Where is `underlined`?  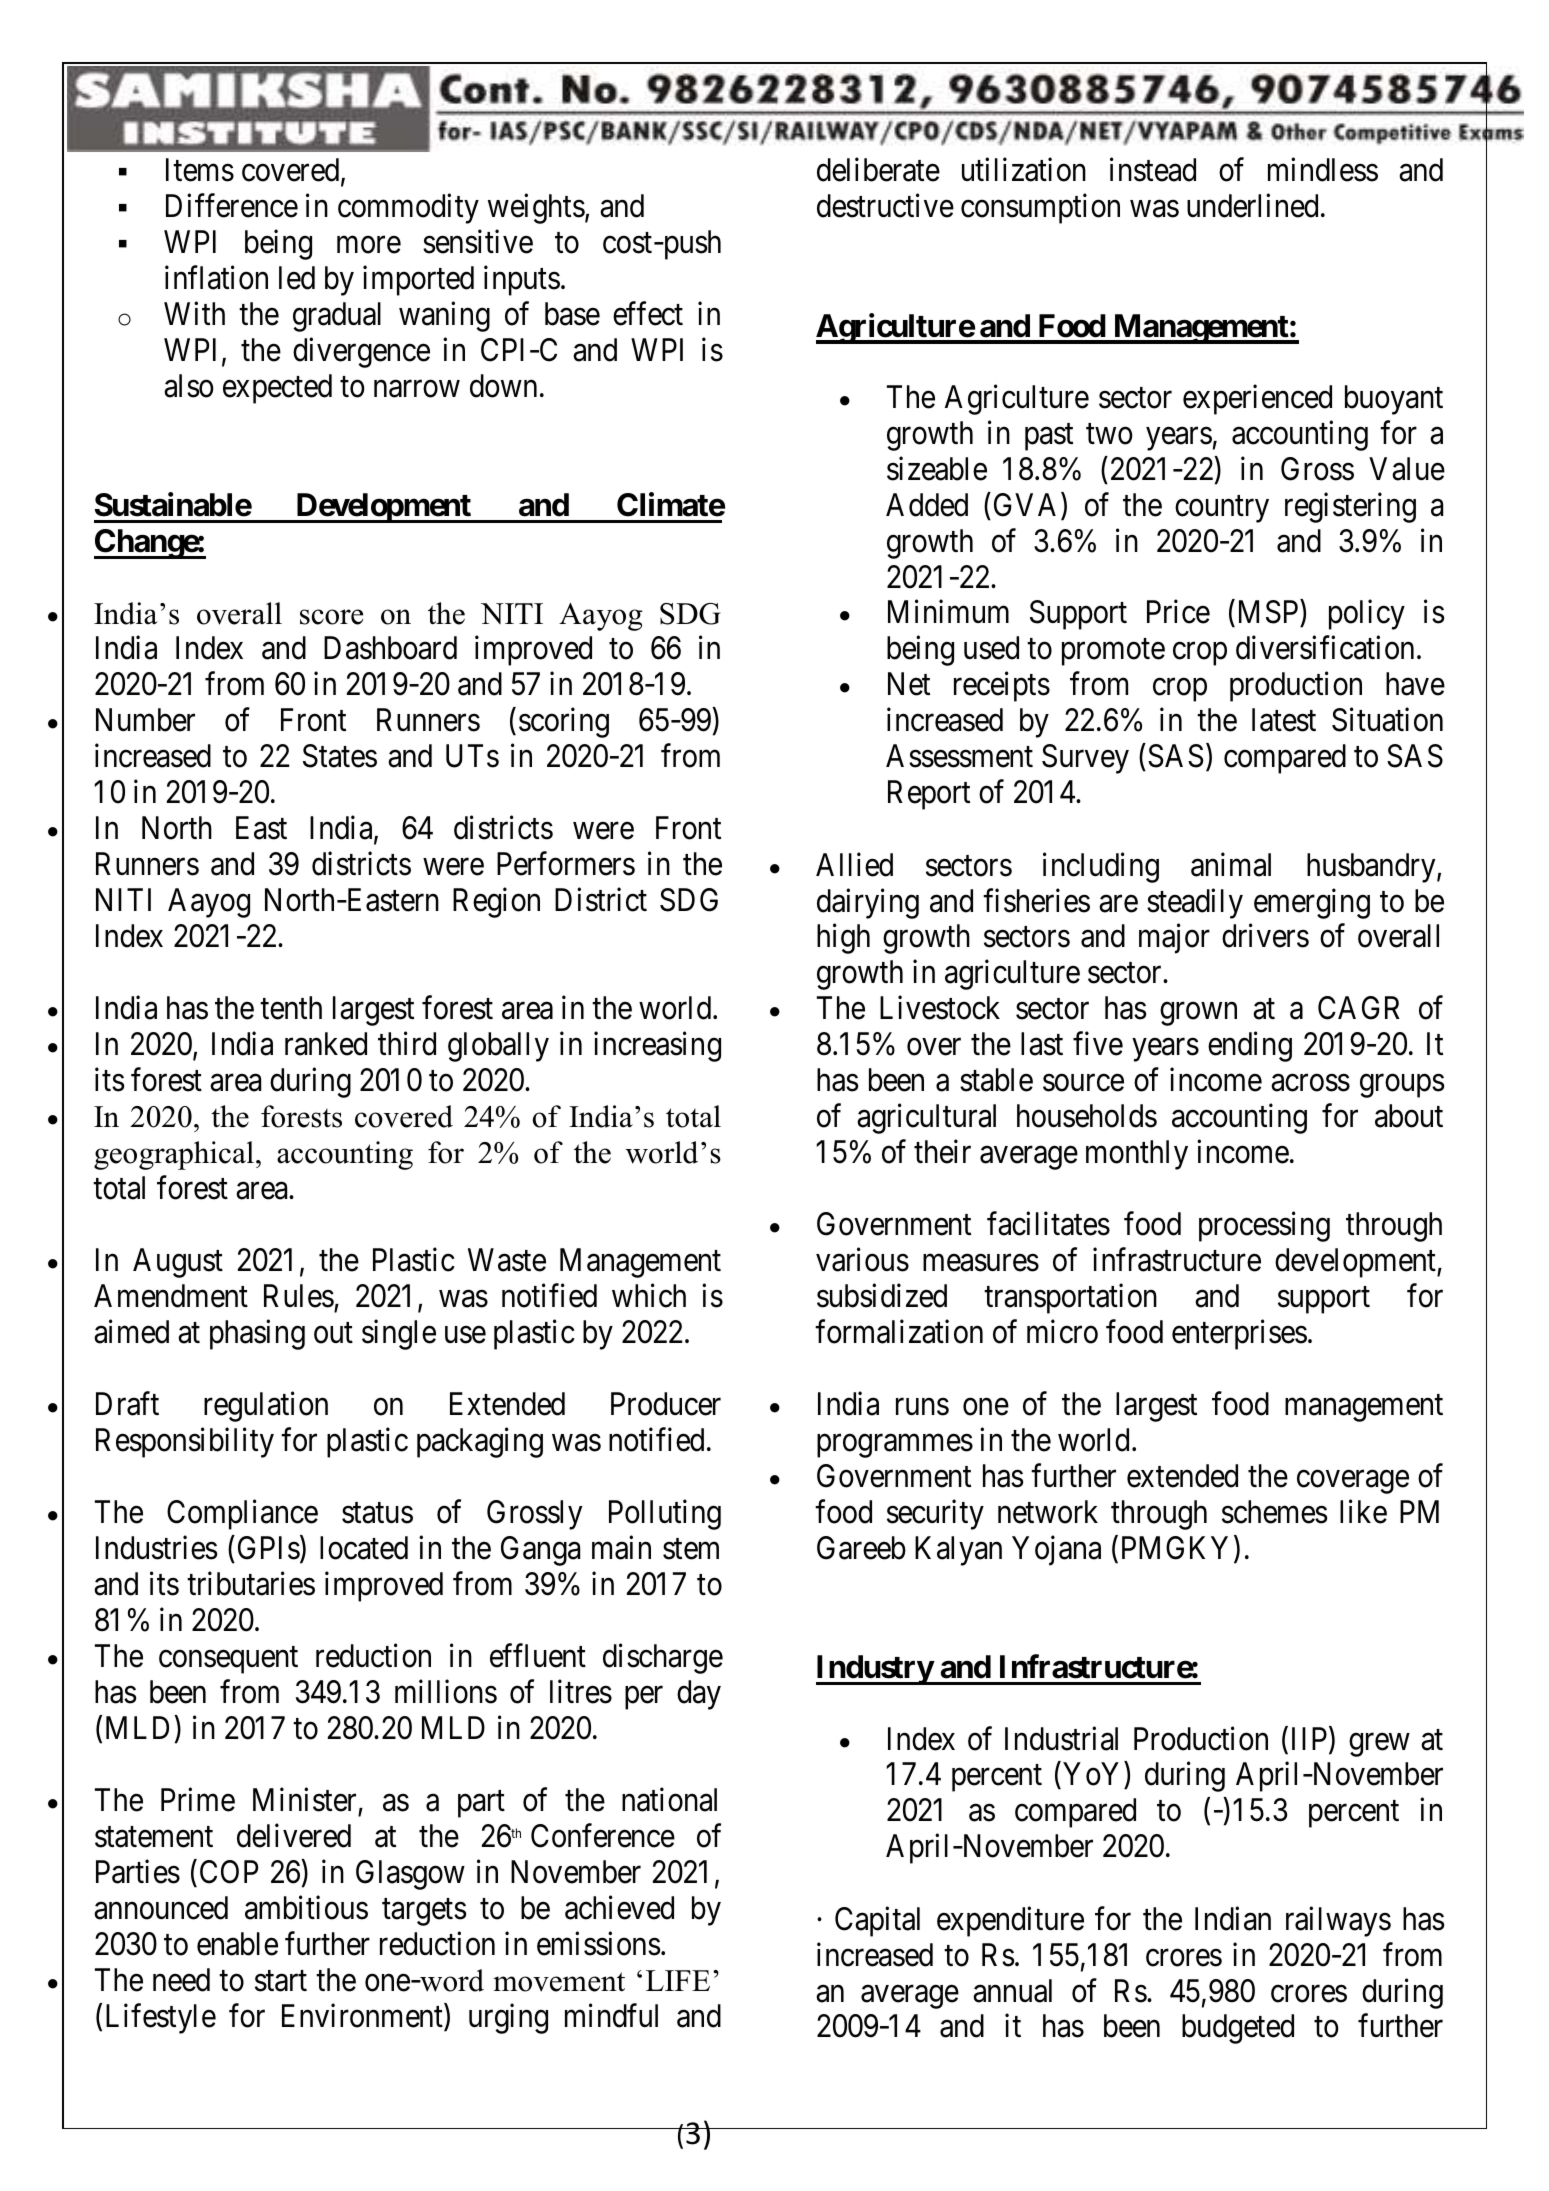
underlined is located at coordinates (1252, 206).
